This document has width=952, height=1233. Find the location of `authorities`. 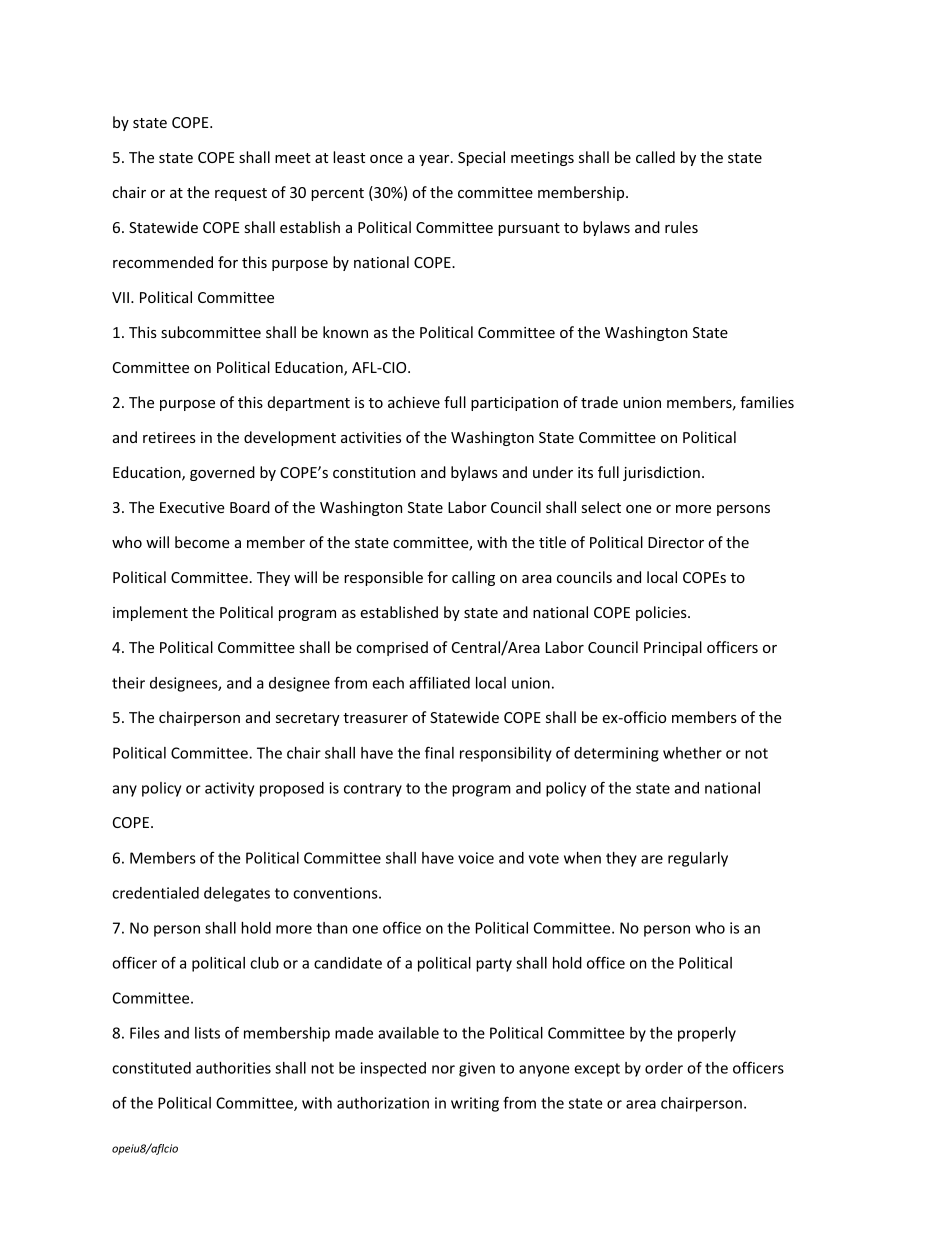

authorities is located at coordinates (233, 1068).
